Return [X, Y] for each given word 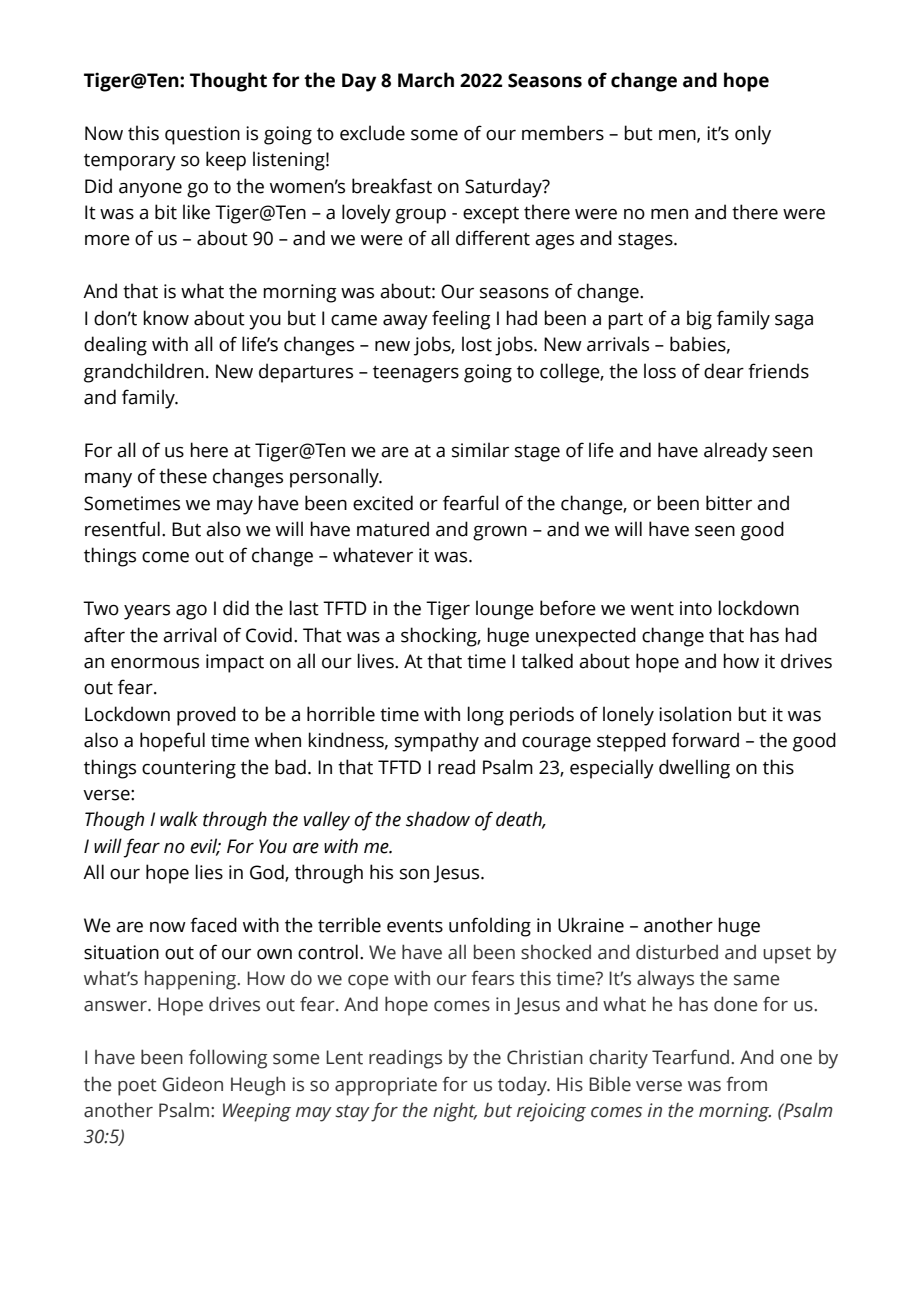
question [202, 135]
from [747, 1084]
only [753, 135]
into [696, 608]
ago [191, 612]
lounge [505, 610]
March [426, 80]
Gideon [192, 1084]
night [455, 1112]
